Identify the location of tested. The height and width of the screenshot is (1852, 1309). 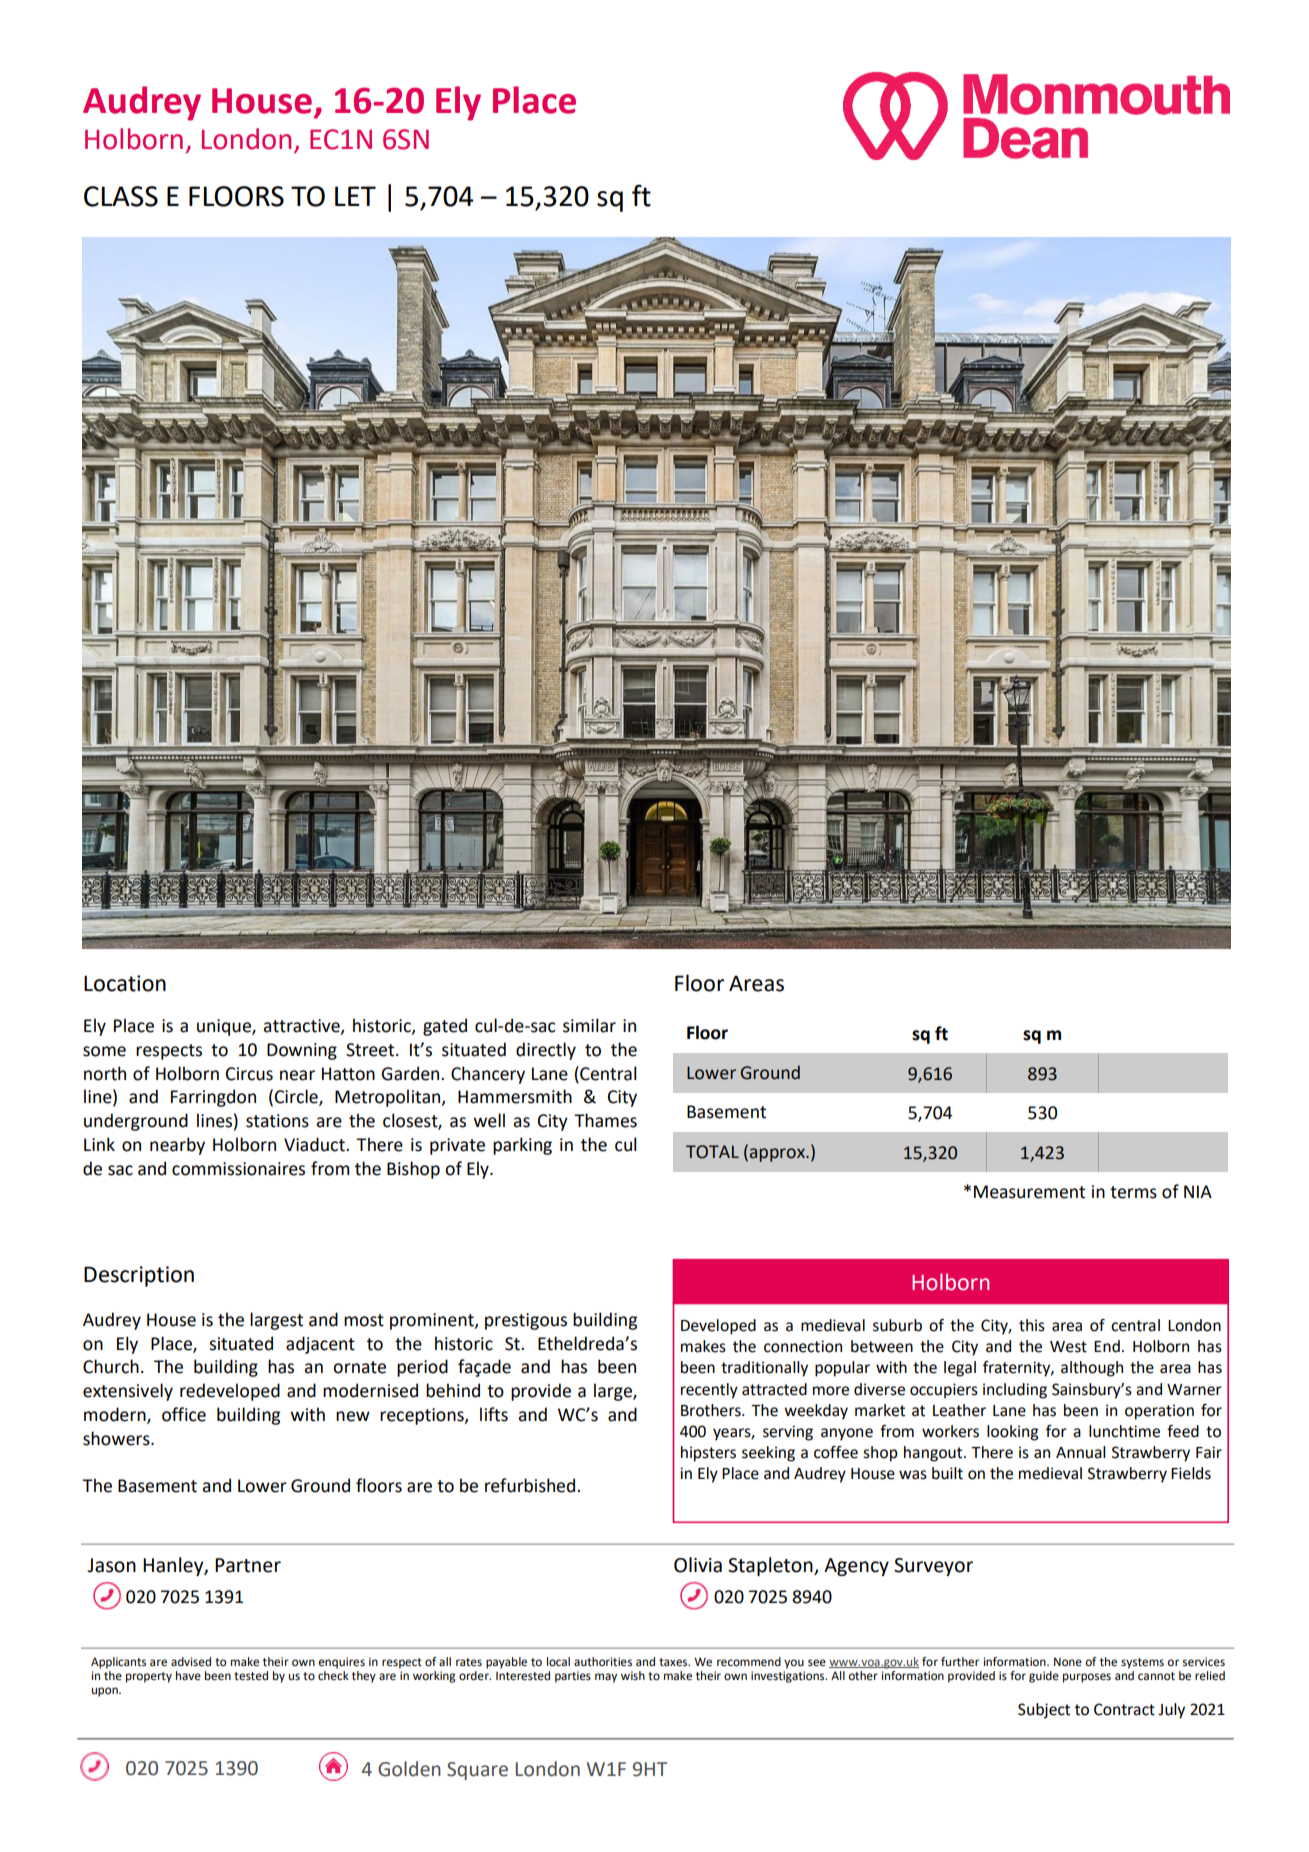
(251, 1676).
